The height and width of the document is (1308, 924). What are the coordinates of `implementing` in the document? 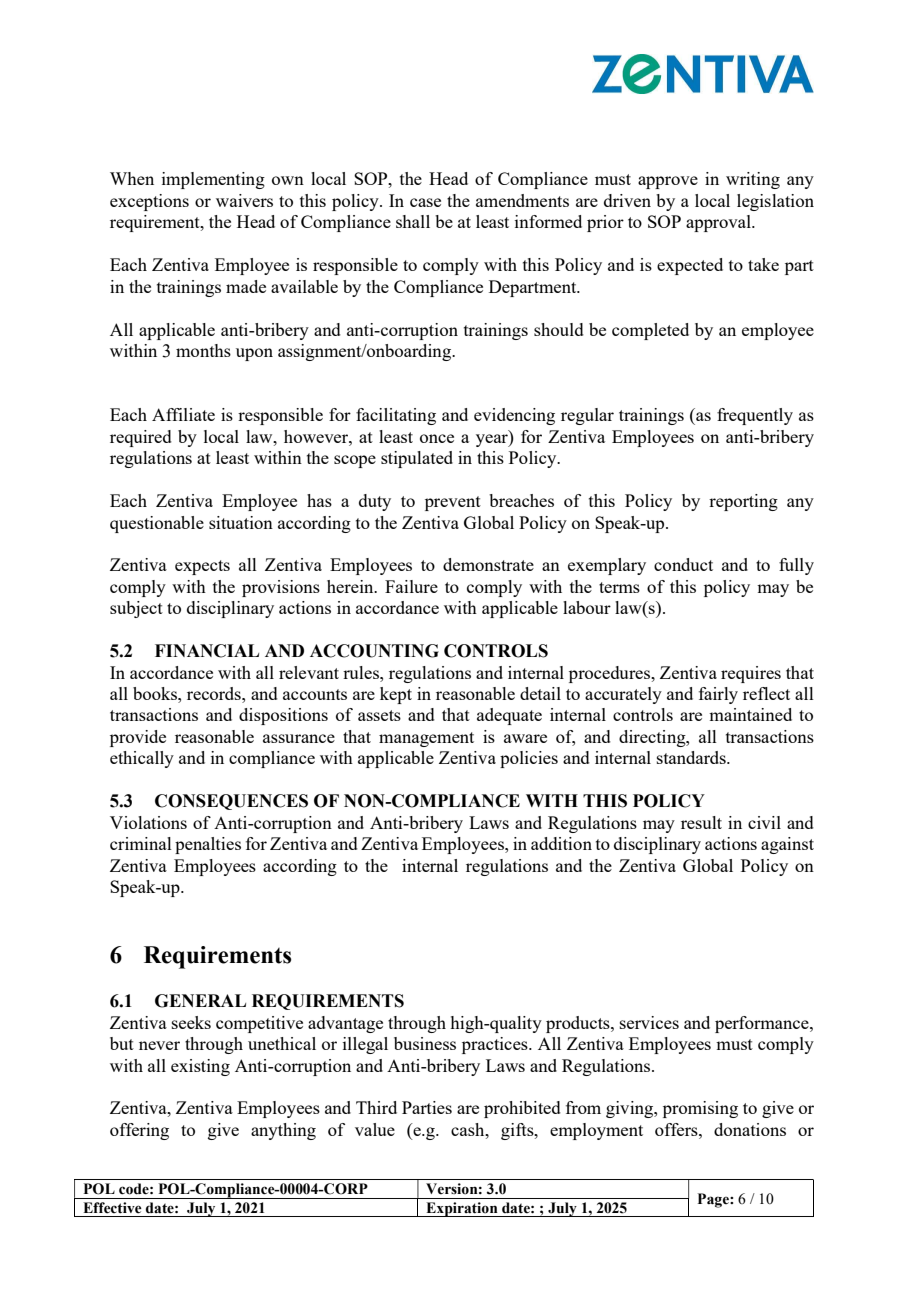 It's located at (213, 180).
